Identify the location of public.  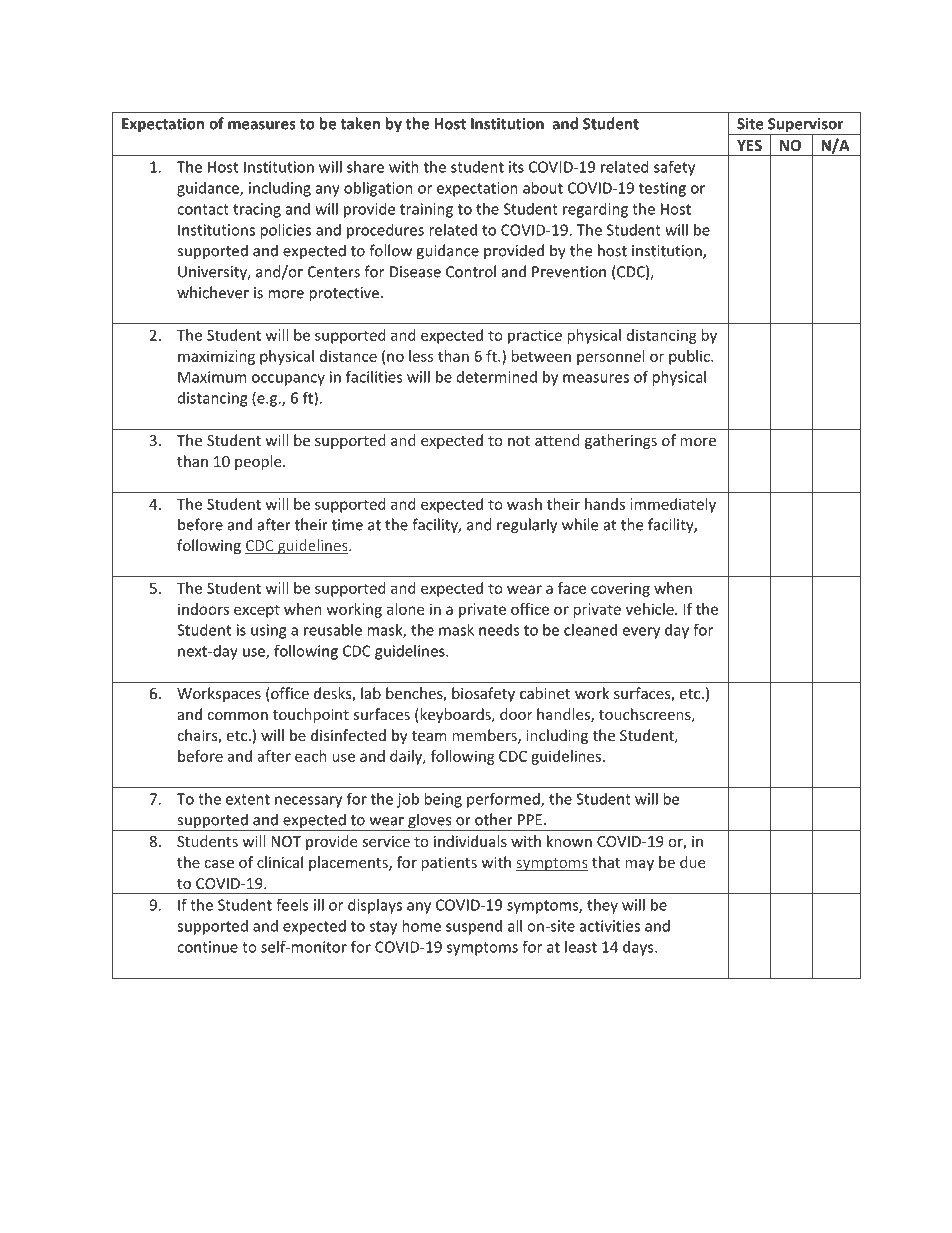
(690, 357).
